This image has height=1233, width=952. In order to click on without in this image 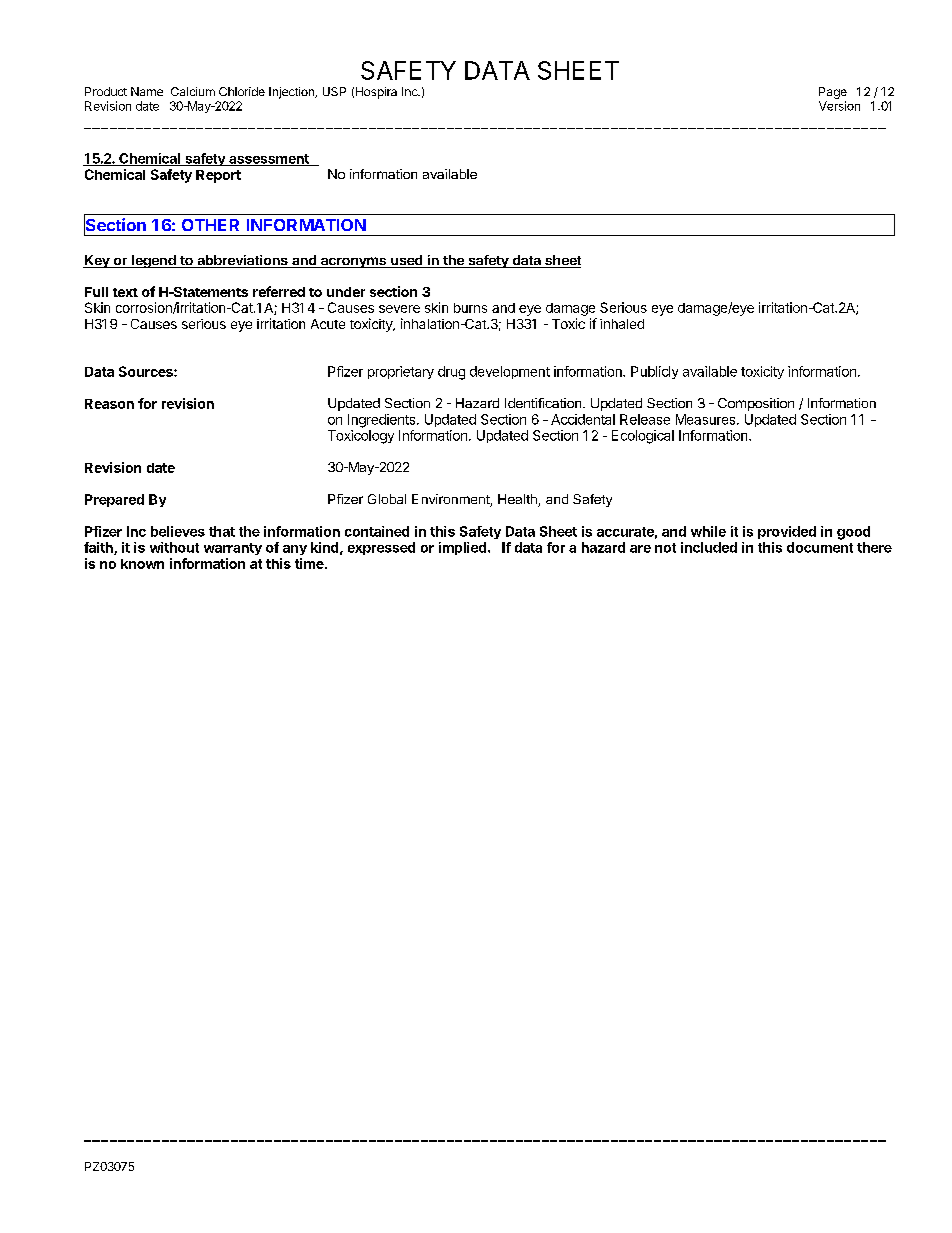, I will do `click(174, 547)`.
